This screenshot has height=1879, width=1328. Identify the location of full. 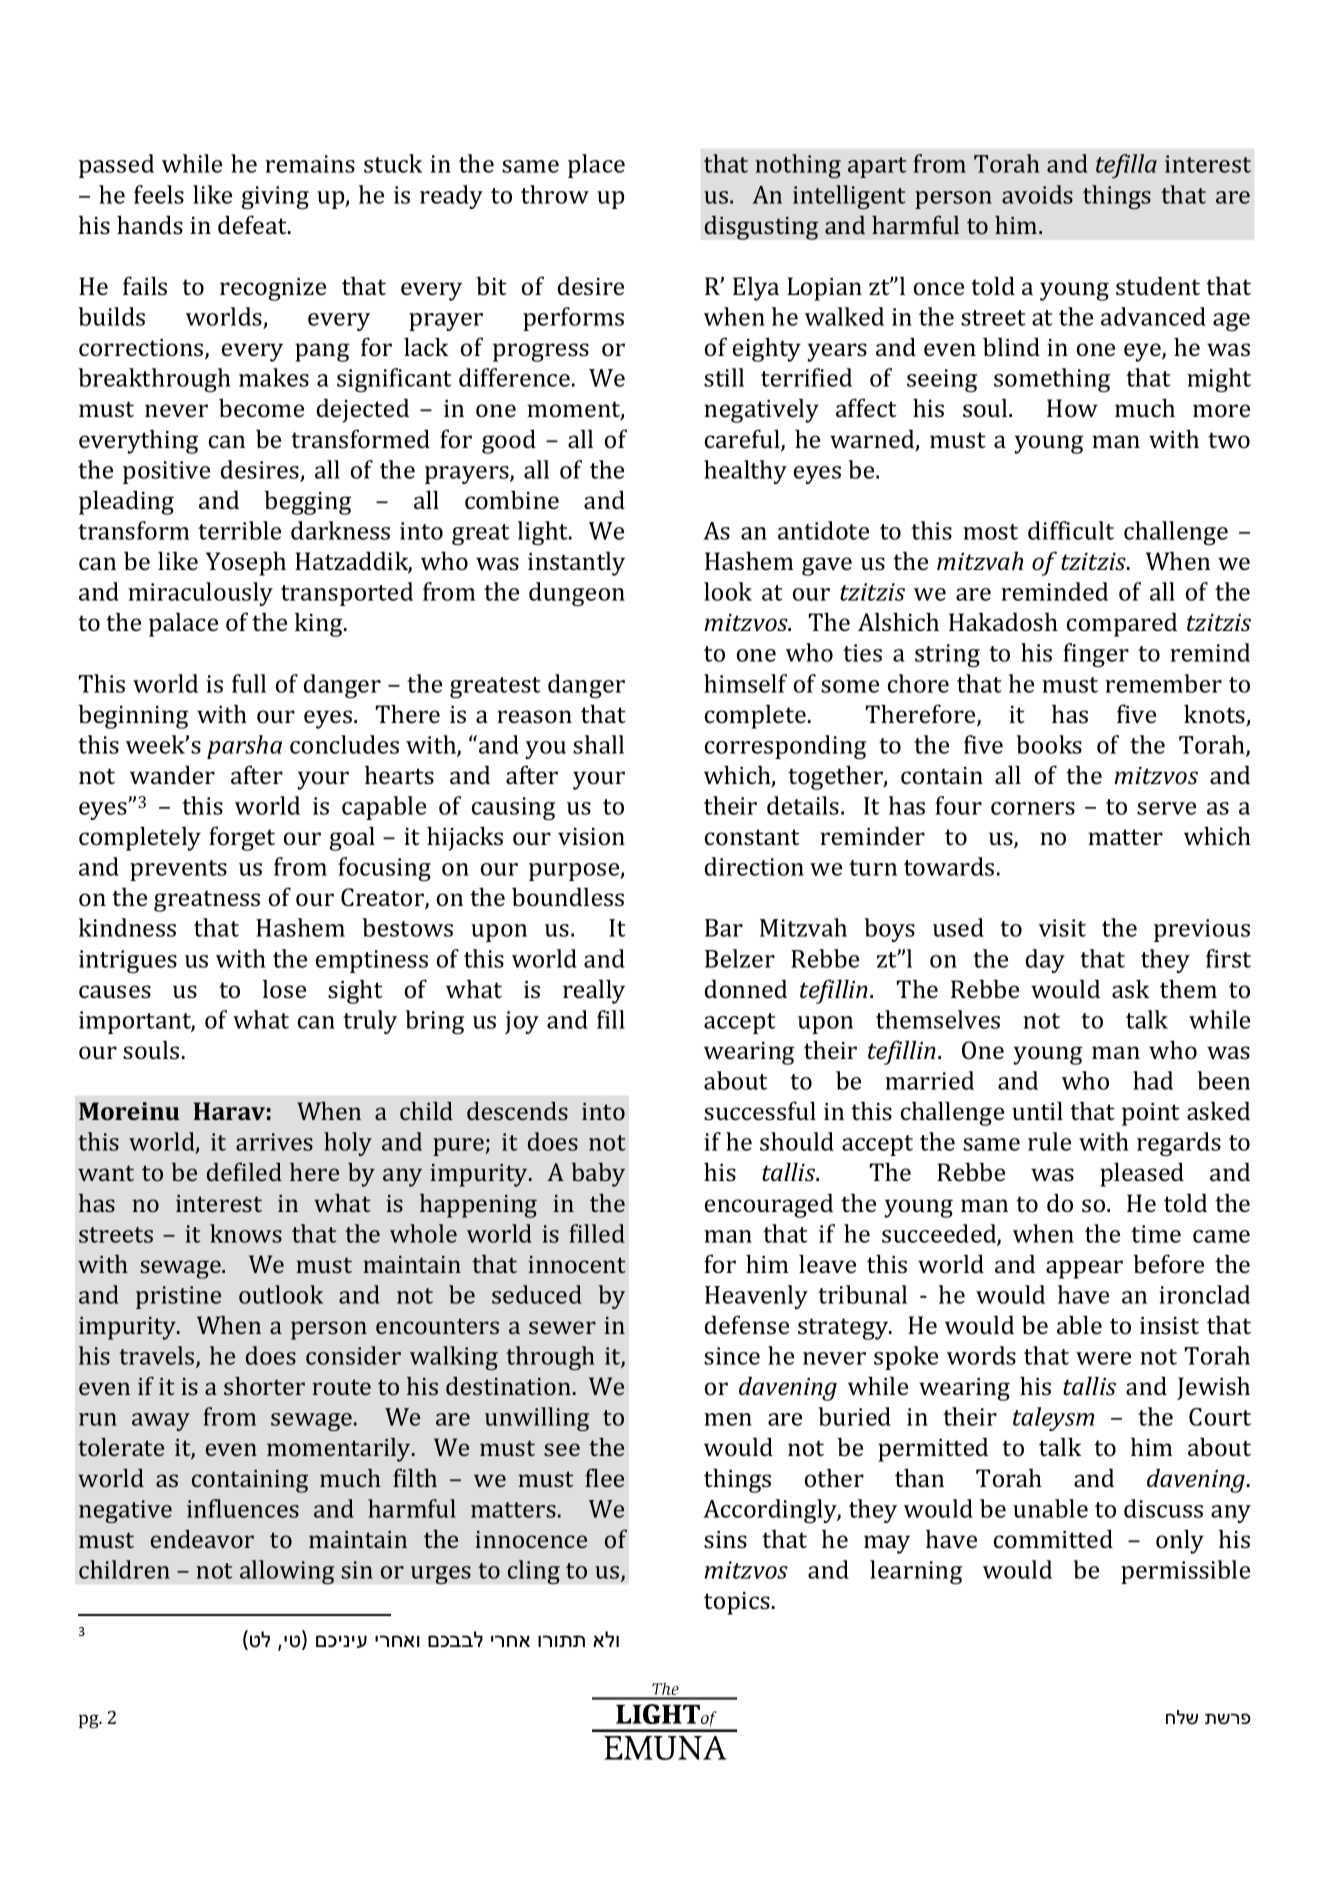
(249, 683).
